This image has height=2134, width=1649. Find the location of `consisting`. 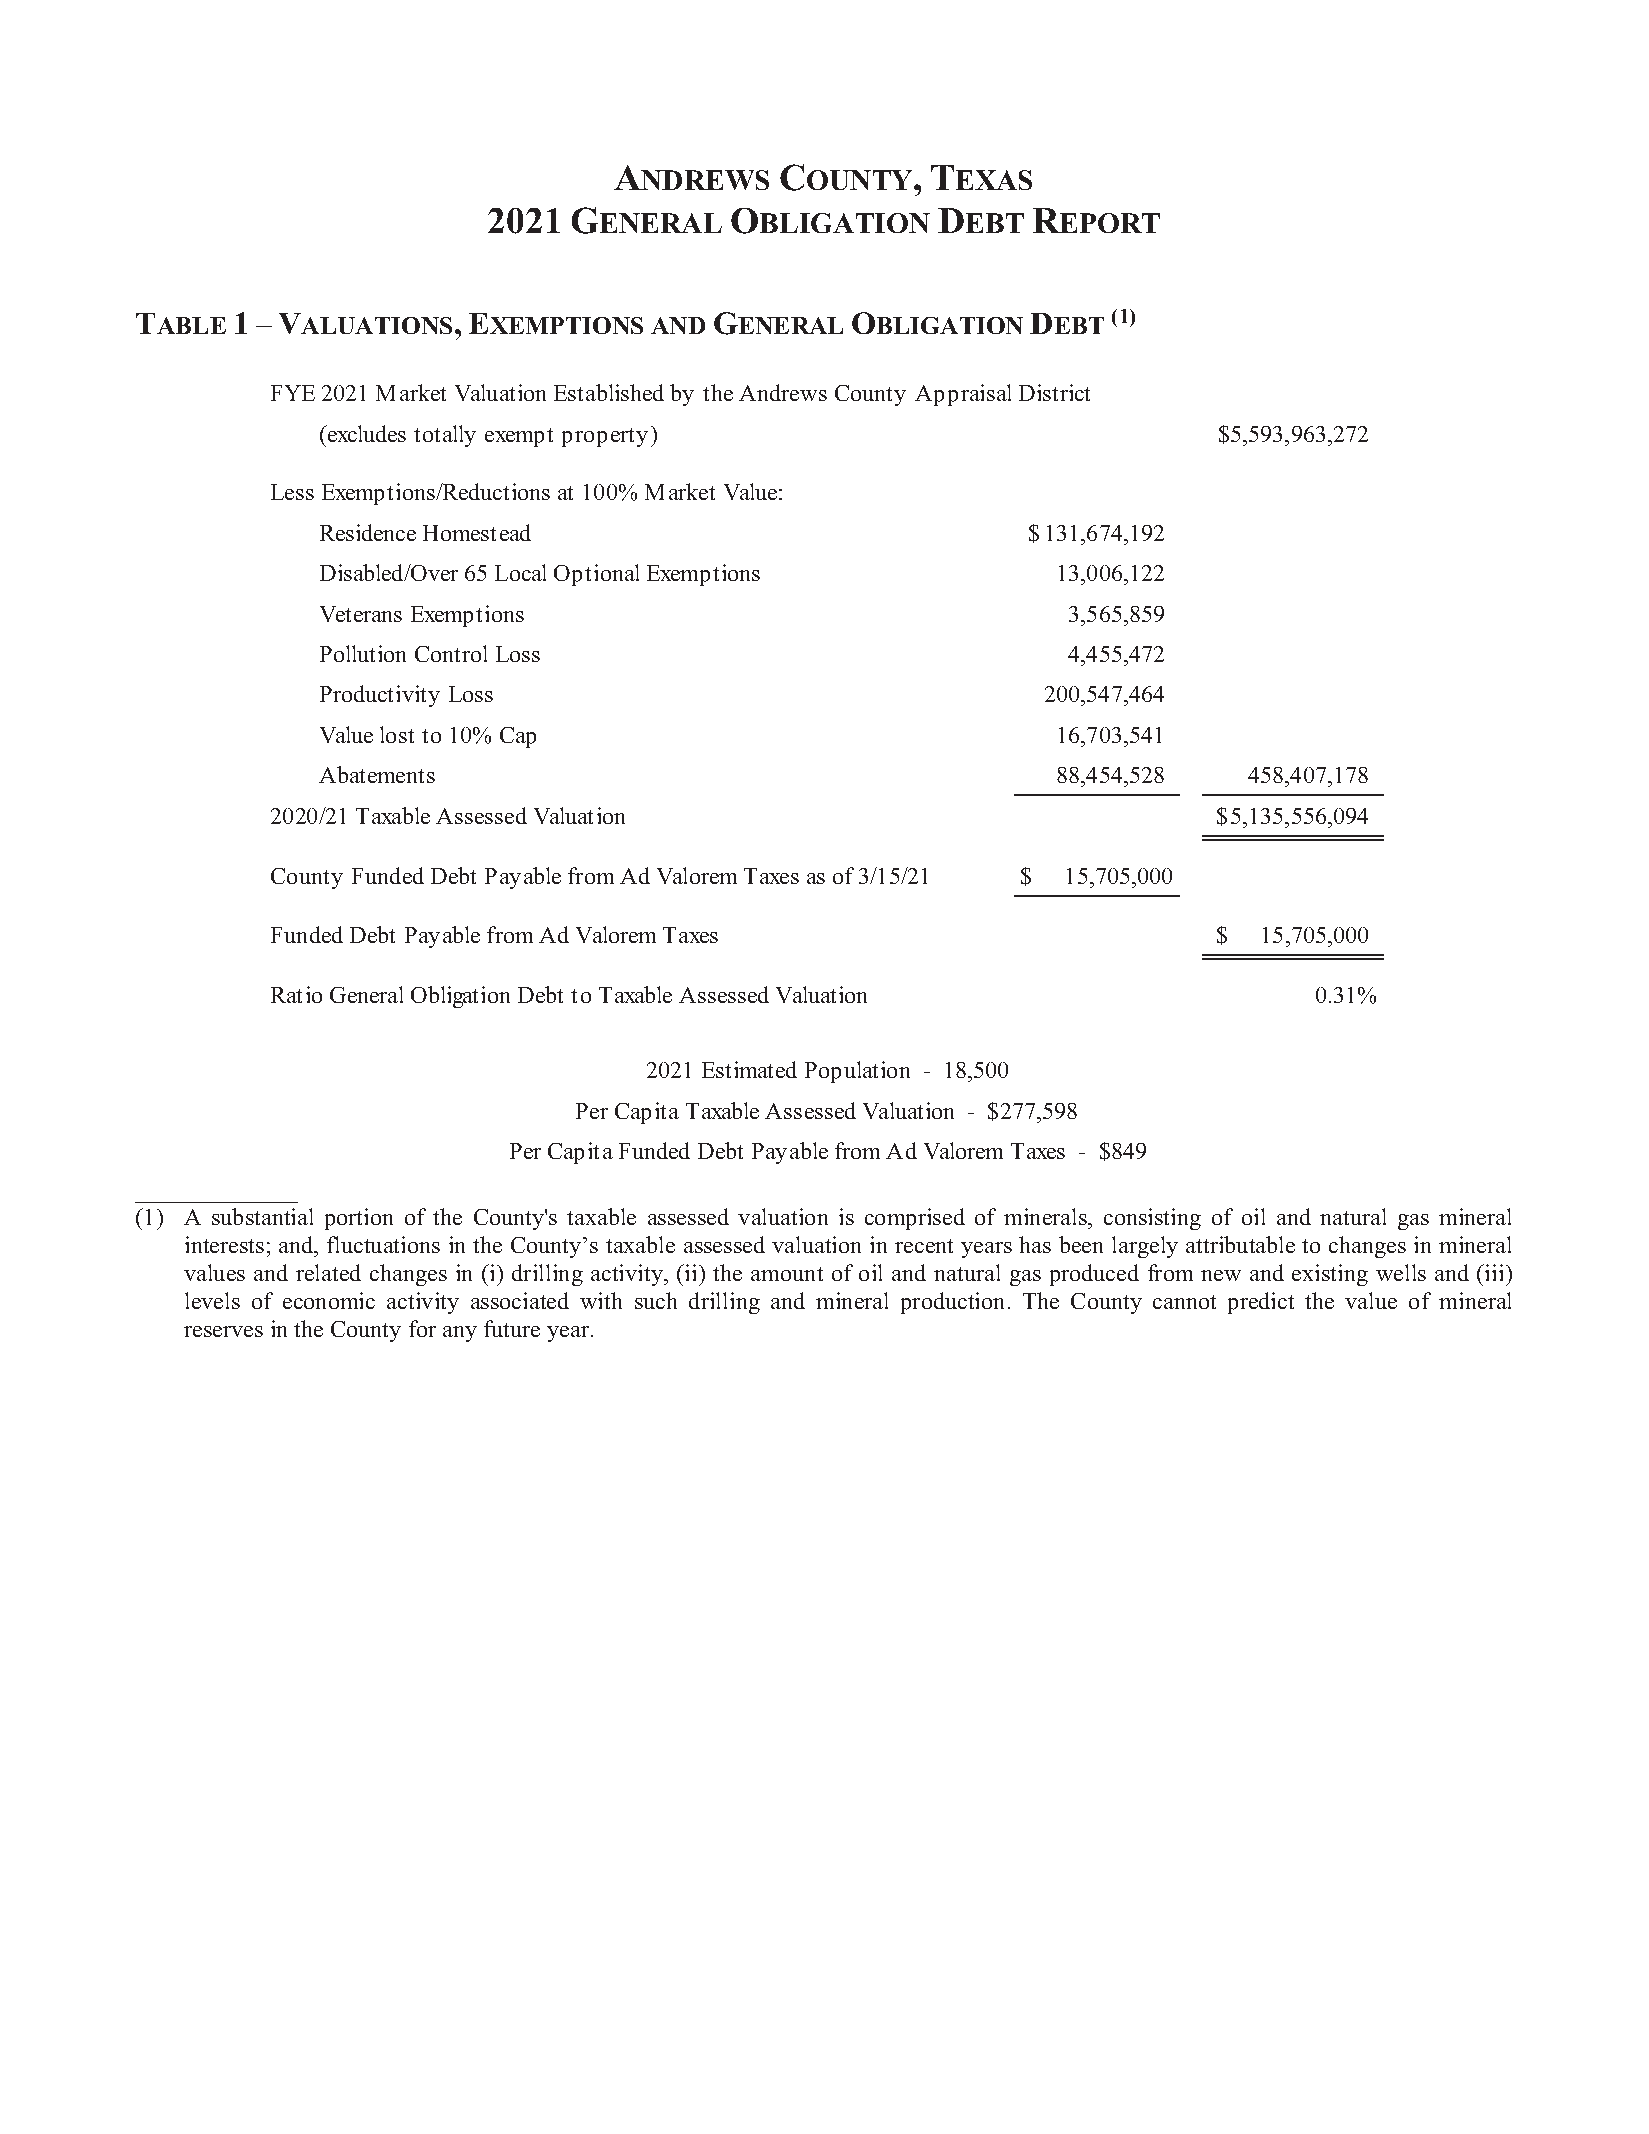

consisting is located at coordinates (1152, 1219).
